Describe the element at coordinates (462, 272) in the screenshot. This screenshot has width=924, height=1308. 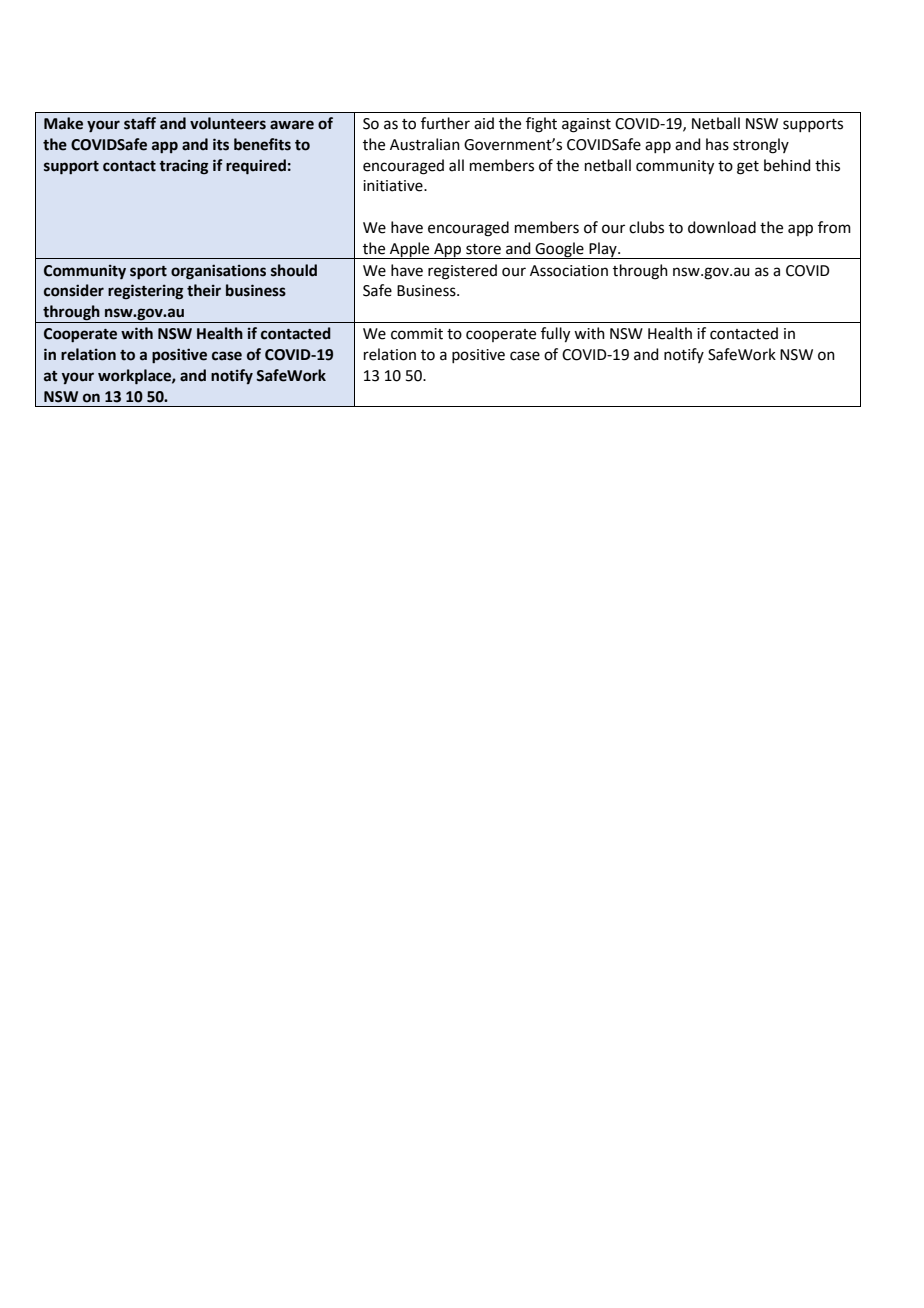
I see `registered` at that location.
